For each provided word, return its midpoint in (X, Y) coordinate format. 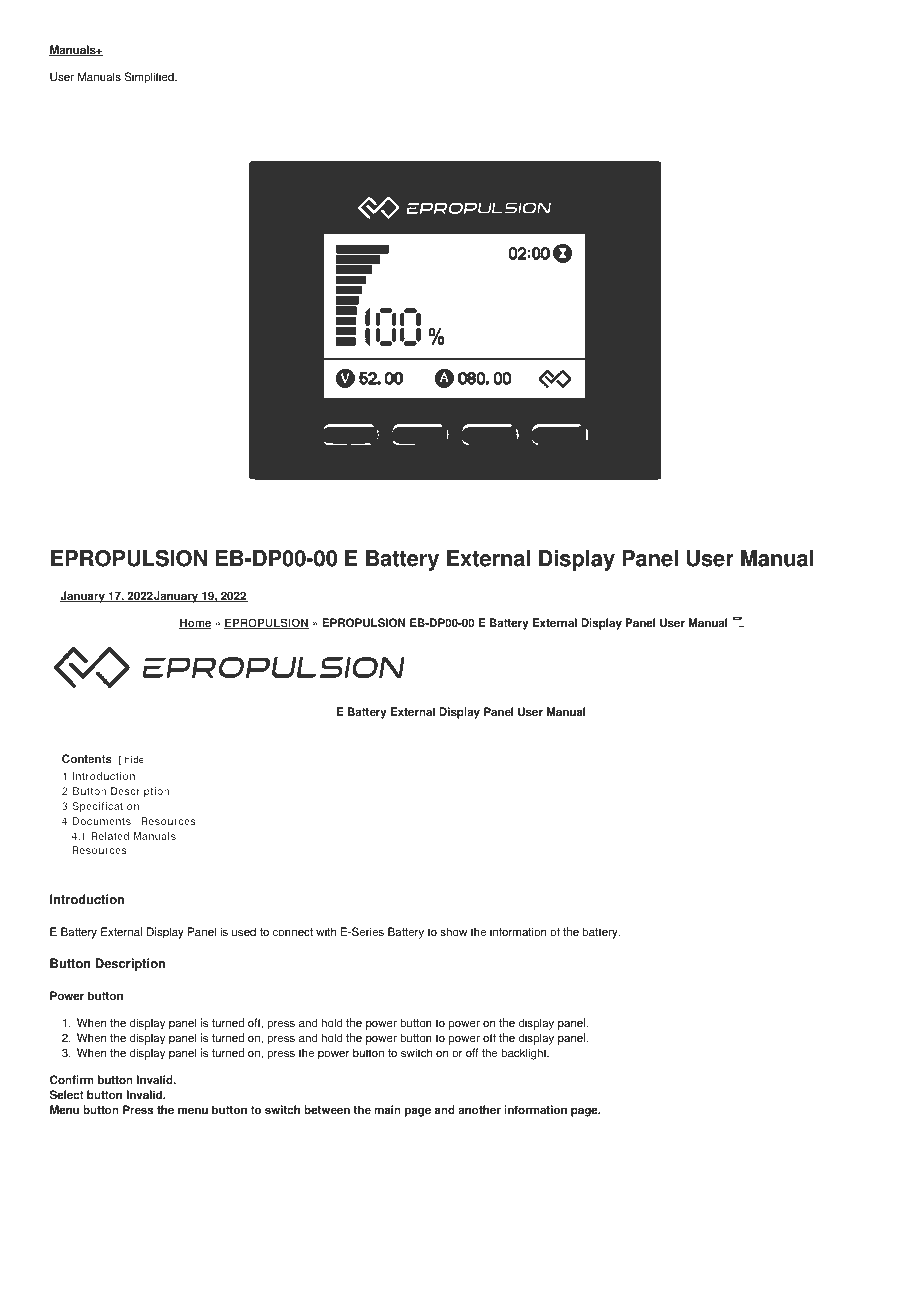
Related (110, 836)
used (244, 932)
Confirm (72, 1080)
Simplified (150, 78)
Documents (102, 821)
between (327, 1110)
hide (134, 759)
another (479, 1110)
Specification (105, 807)
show (453, 932)
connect (293, 932)
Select (67, 1095)
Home (195, 623)
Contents (87, 759)
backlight (525, 1054)
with (326, 932)
